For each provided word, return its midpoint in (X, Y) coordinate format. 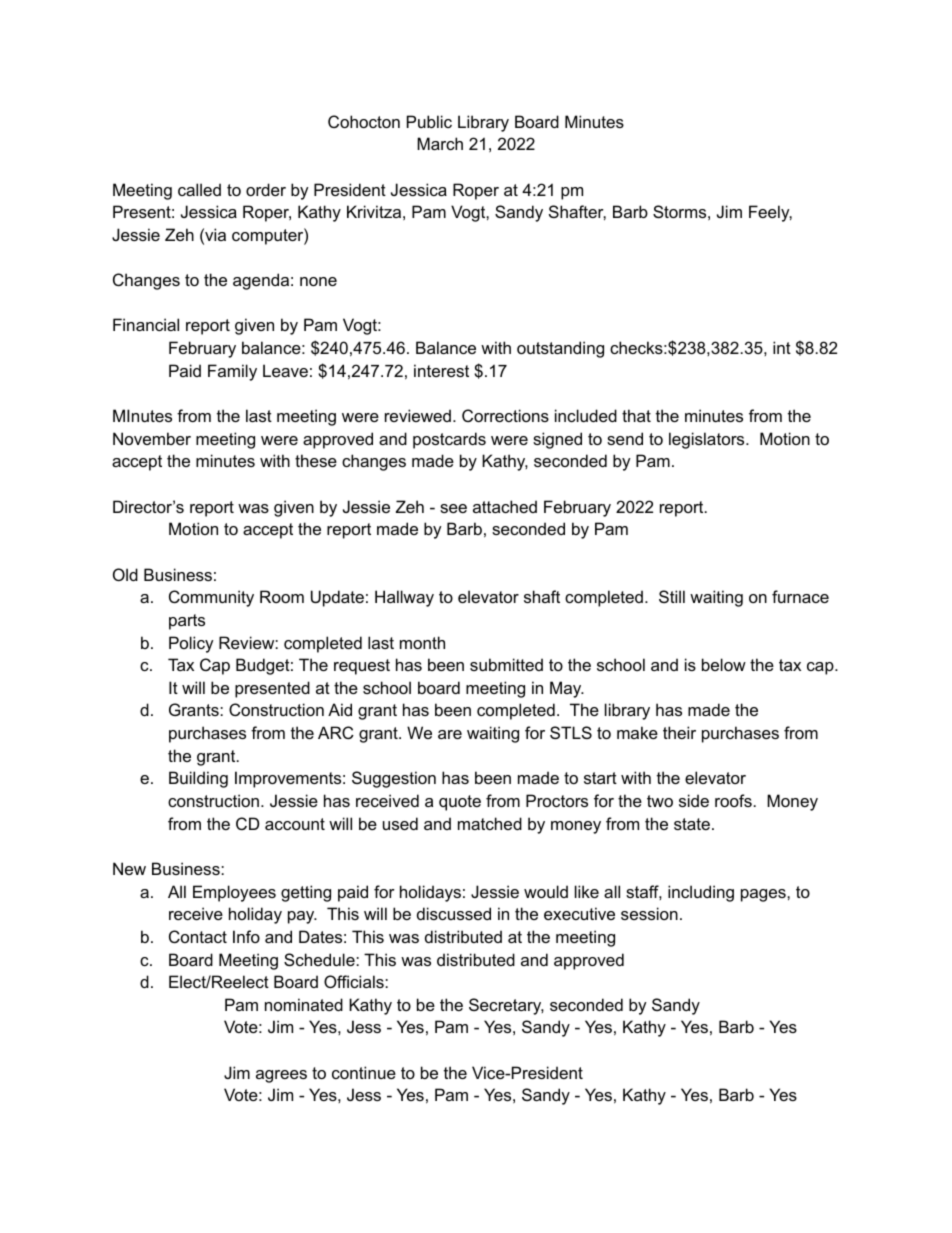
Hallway (404, 598)
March (440, 143)
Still (672, 596)
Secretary (506, 1006)
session (649, 913)
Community (211, 598)
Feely (770, 213)
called (199, 189)
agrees (281, 1076)
